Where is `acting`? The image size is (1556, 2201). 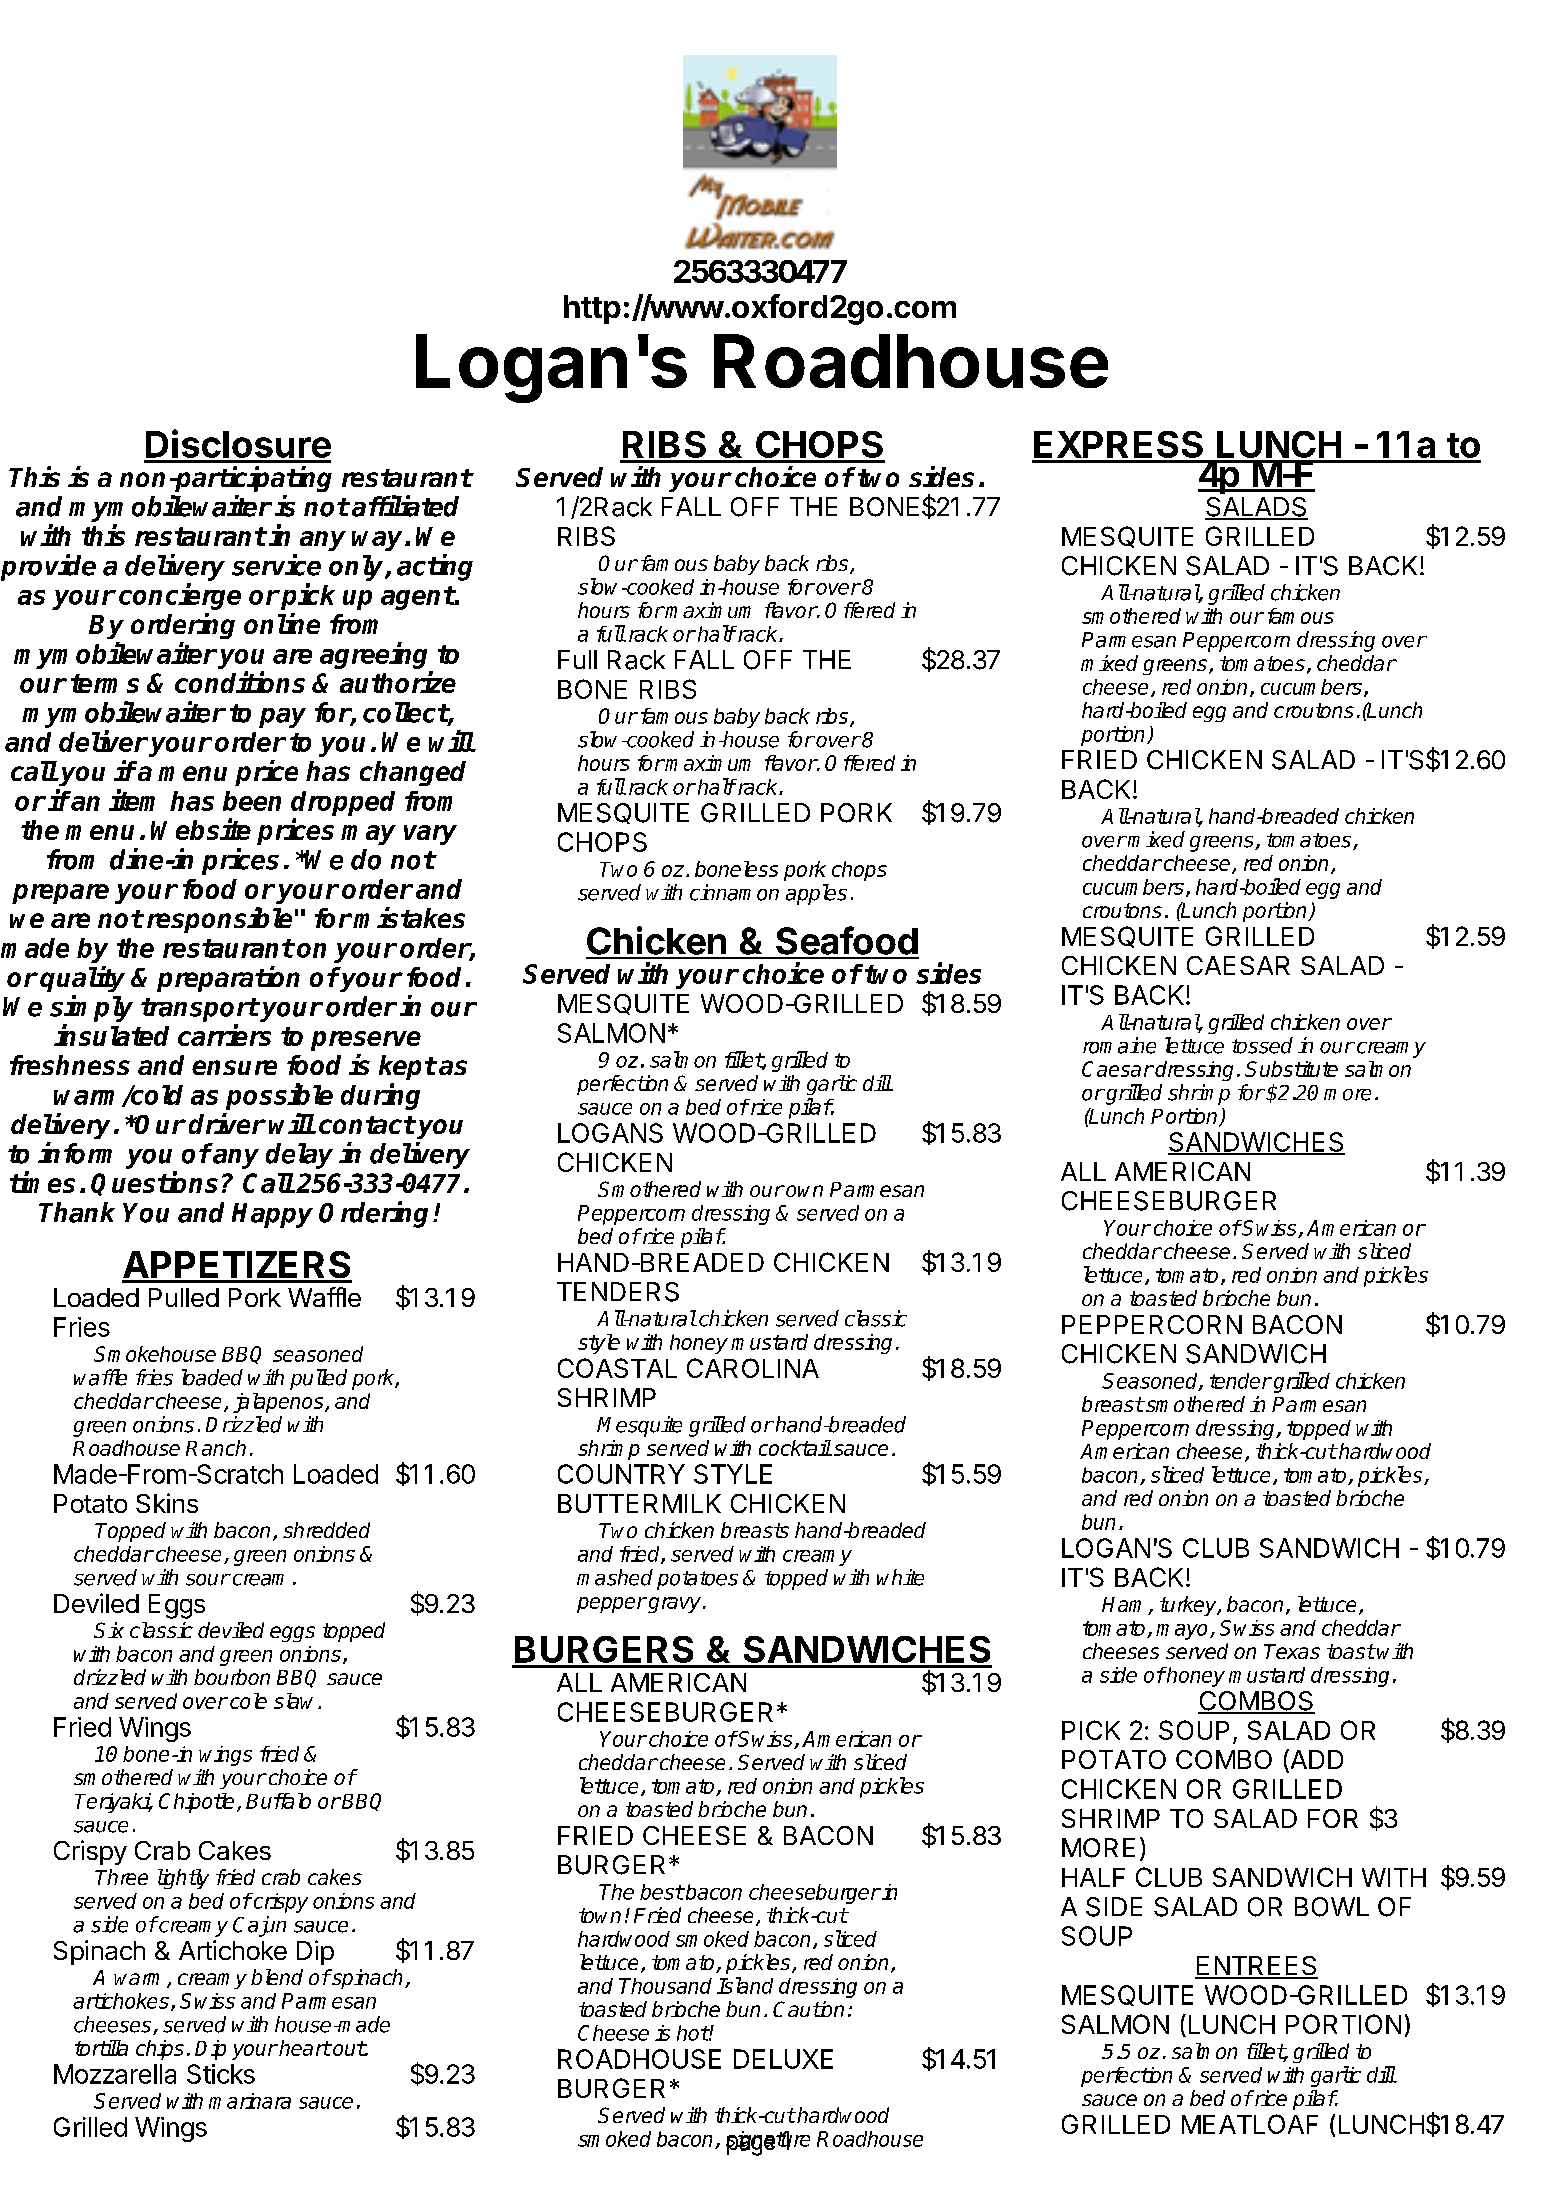
acting is located at coordinates (435, 567).
